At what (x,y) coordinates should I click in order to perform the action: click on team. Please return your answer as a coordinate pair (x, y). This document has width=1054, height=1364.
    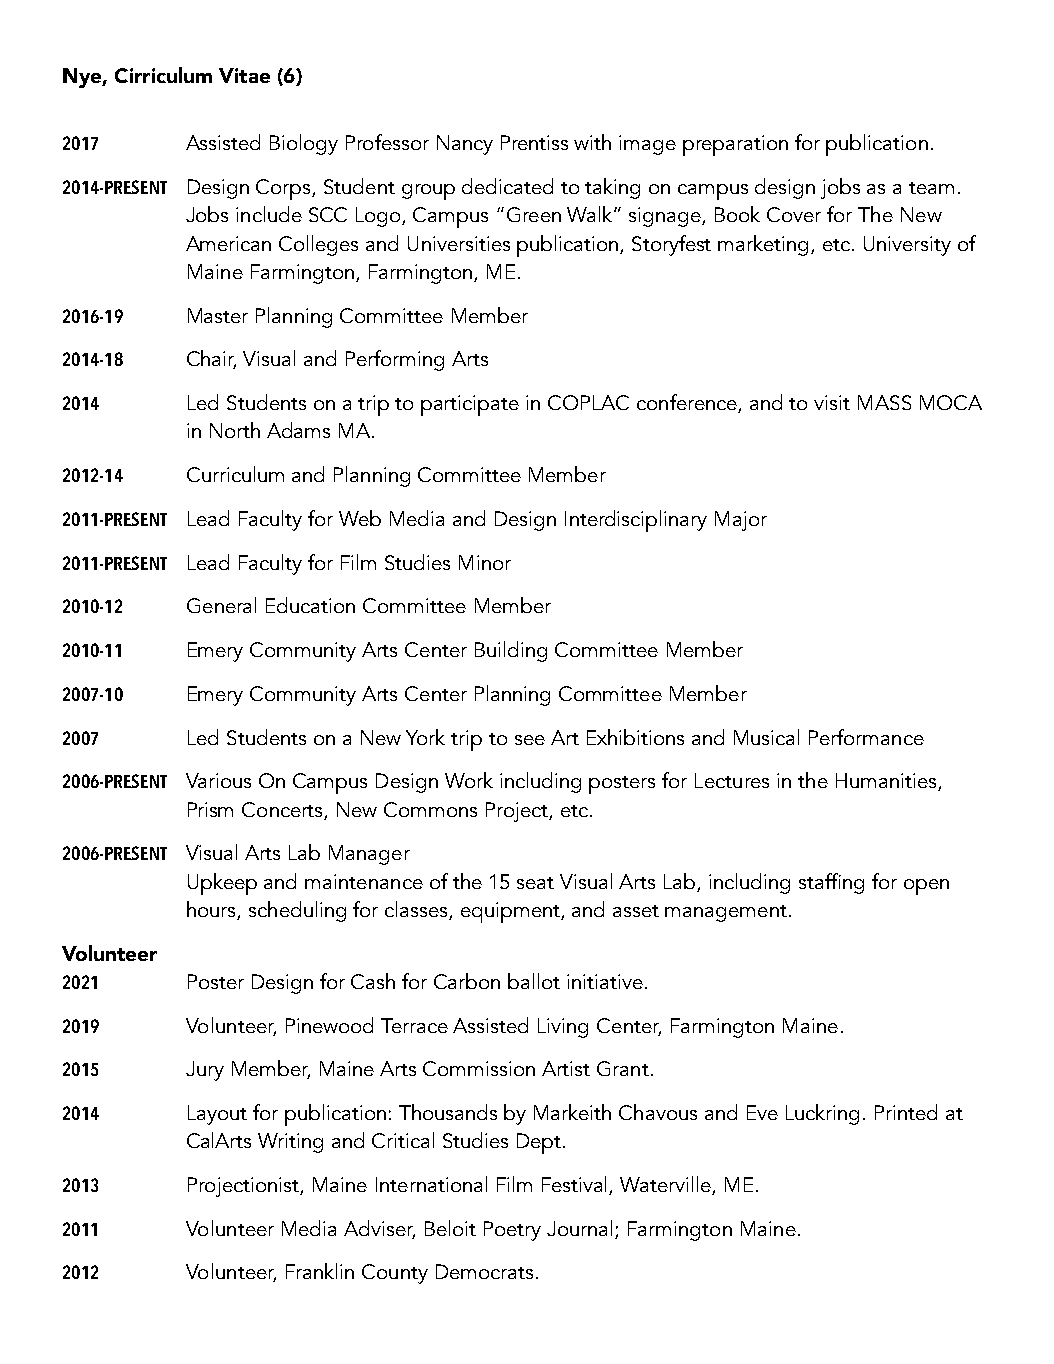
    Looking at the image, I should click on (931, 188).
